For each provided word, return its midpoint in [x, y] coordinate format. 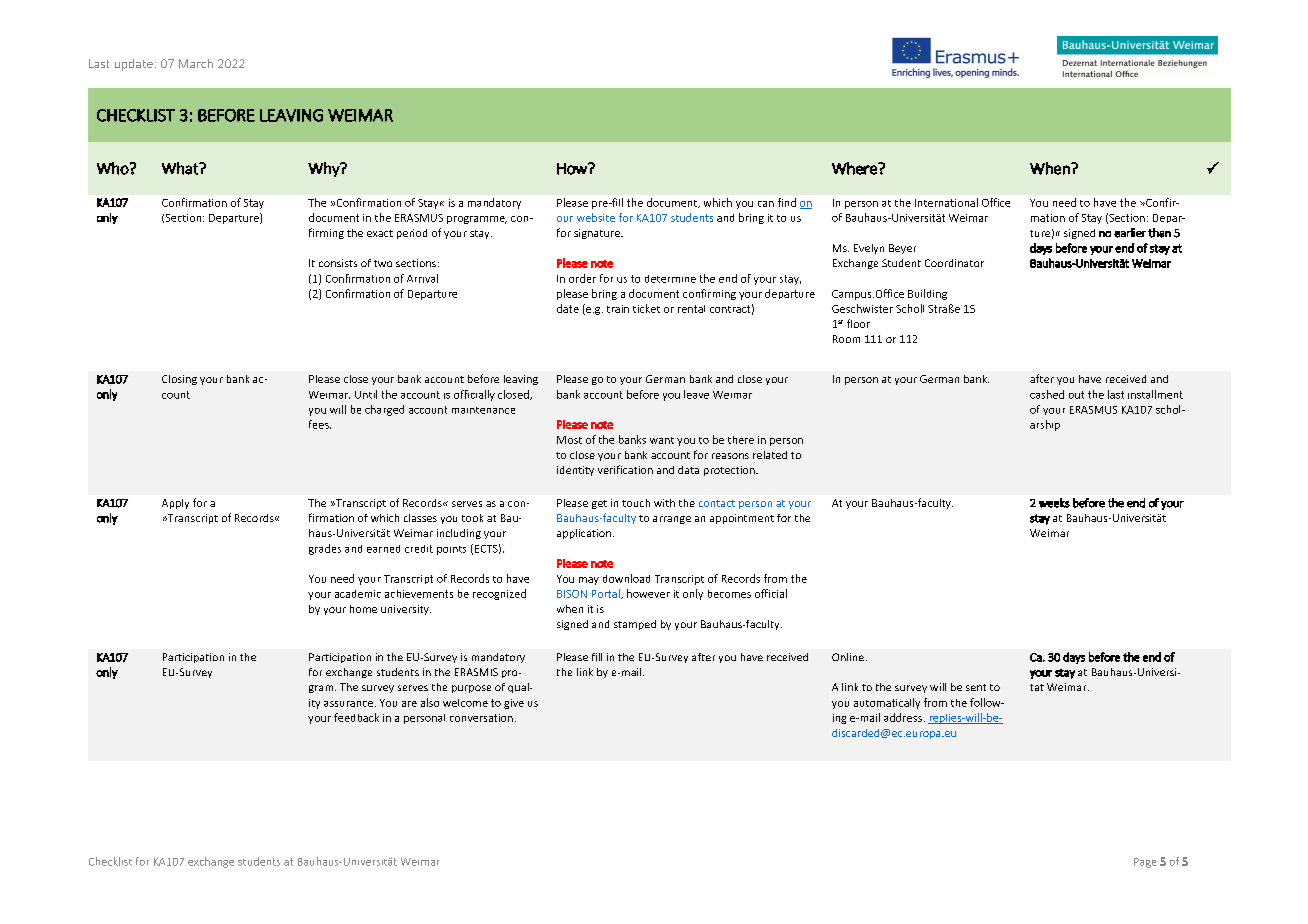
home [363, 609]
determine [670, 279]
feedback [356, 717]
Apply [175, 504]
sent [976, 687]
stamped [635, 625]
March [196, 63]
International [946, 202]
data [688, 470]
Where [855, 168]
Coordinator [954, 263]
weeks [1054, 503]
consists [338, 263]
